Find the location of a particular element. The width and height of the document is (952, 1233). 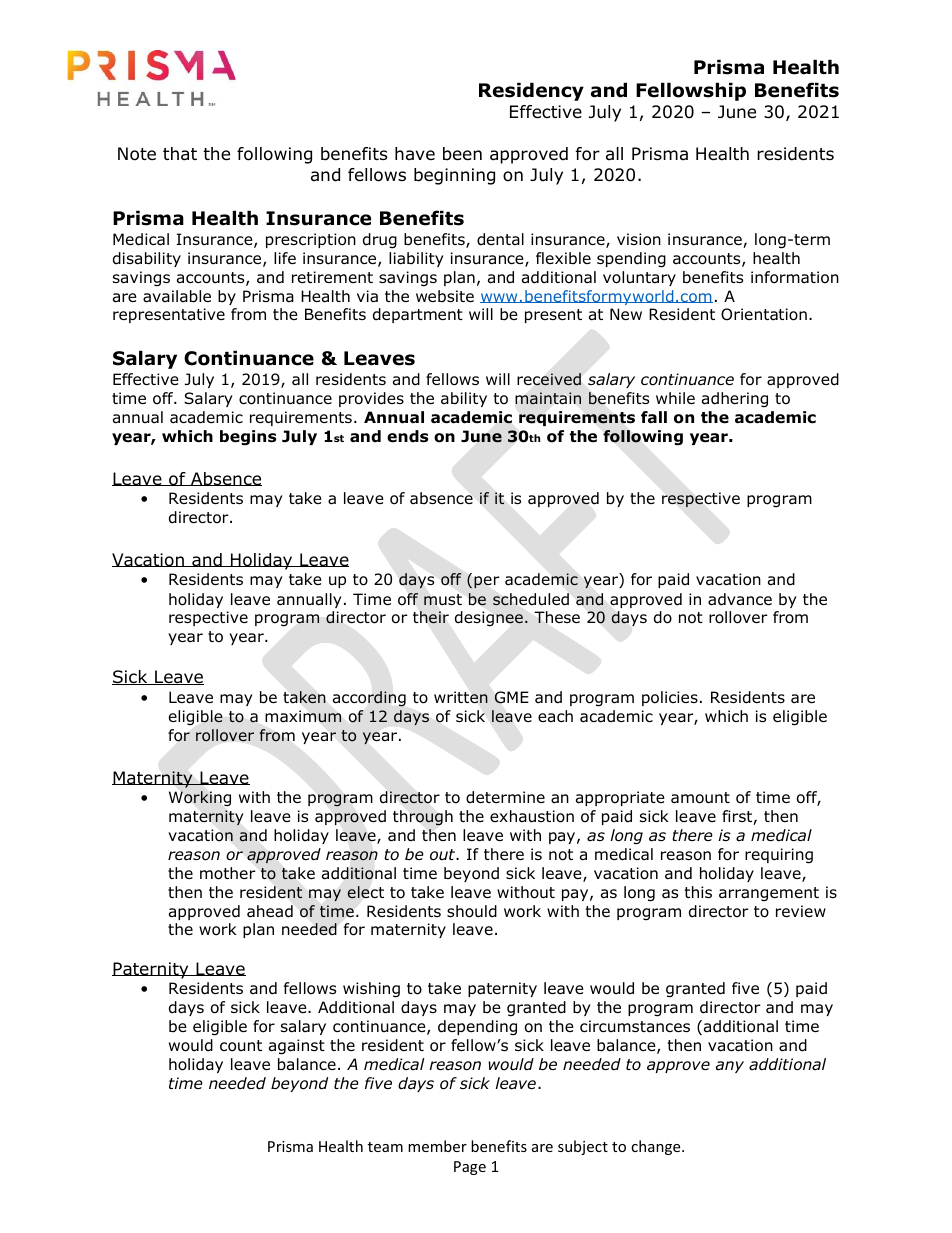

been is located at coordinates (462, 154).
